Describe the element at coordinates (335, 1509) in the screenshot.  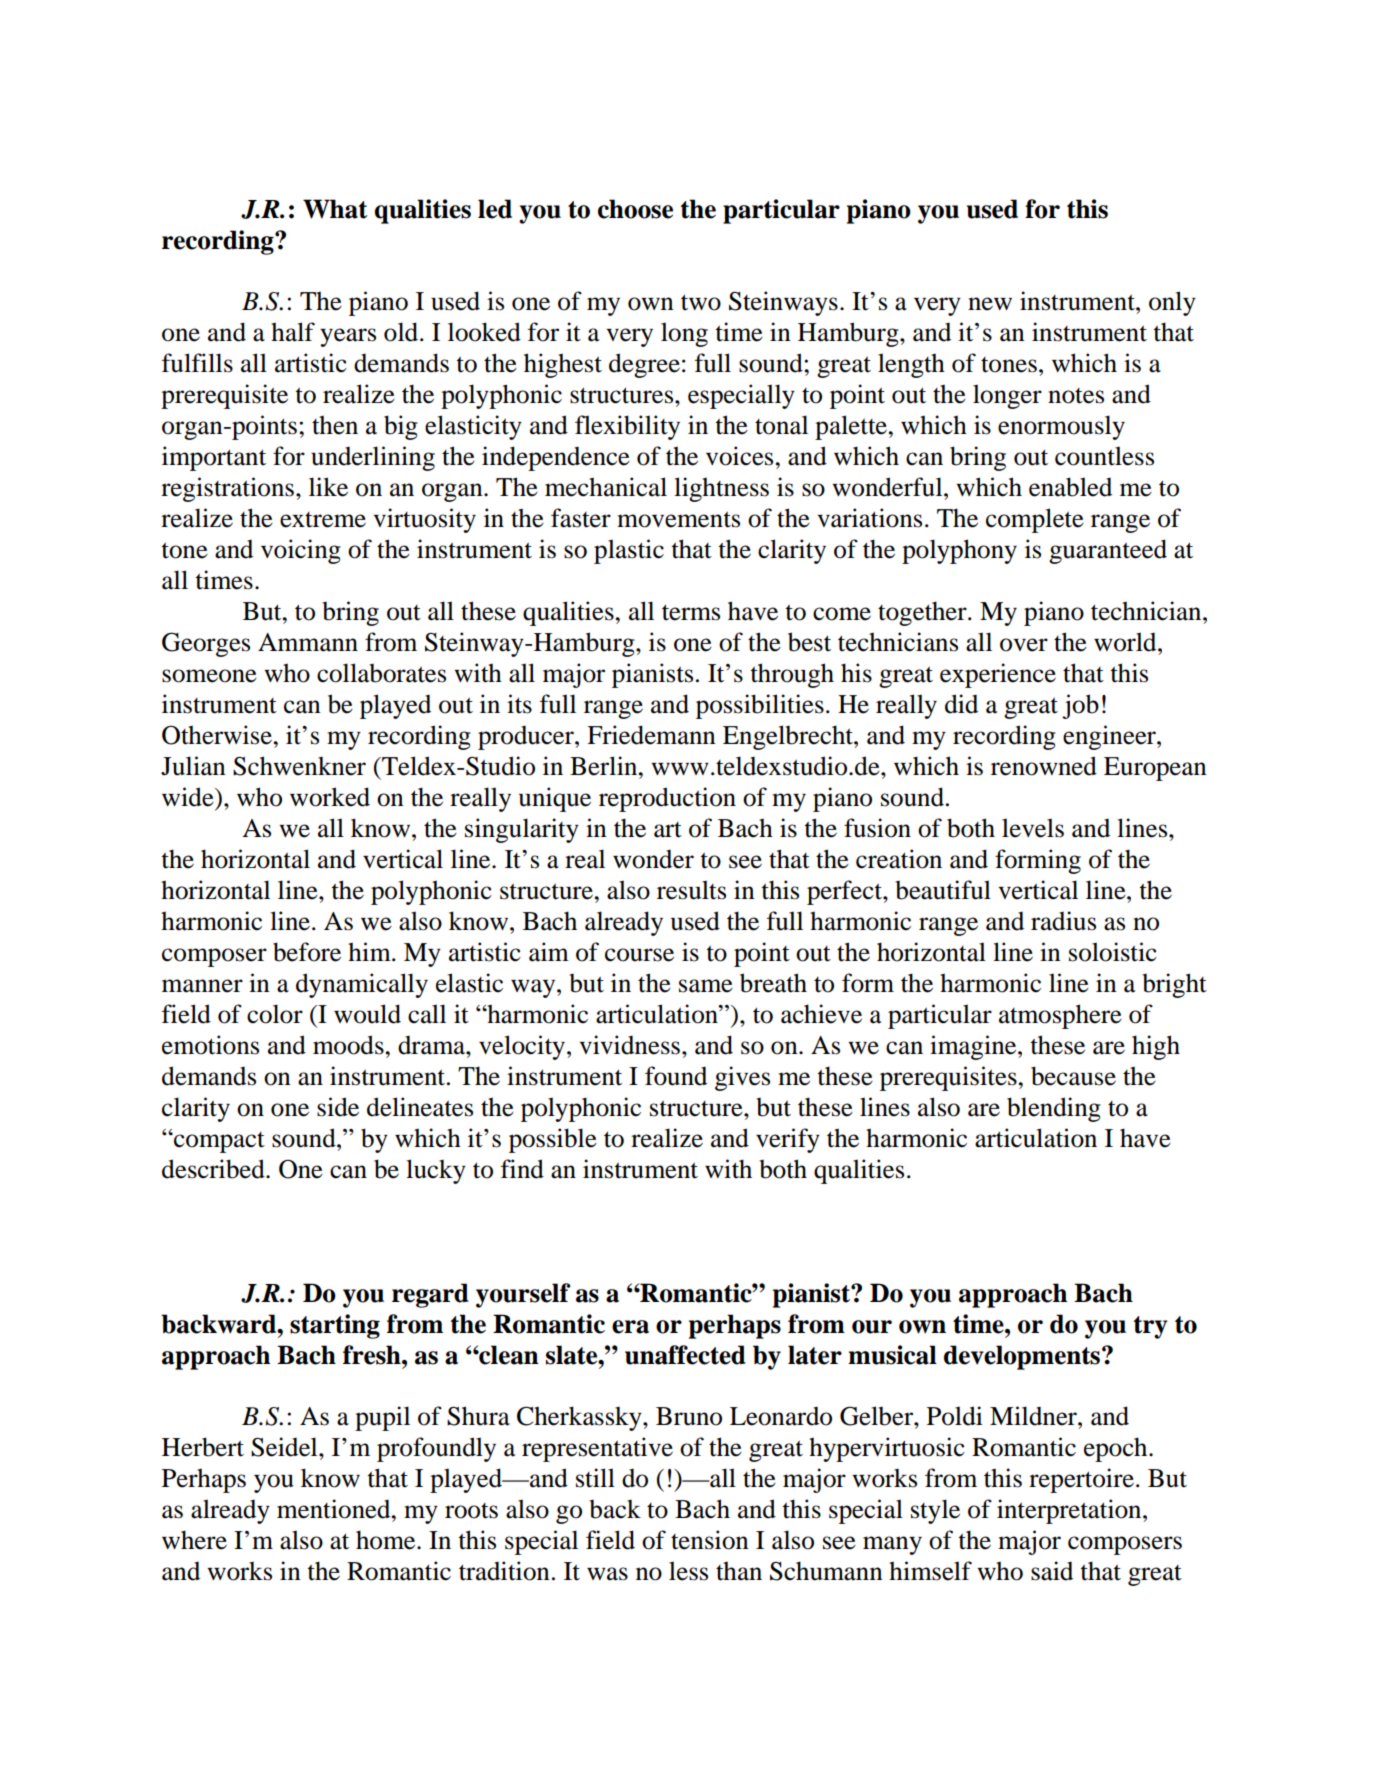
I see `mentioned` at that location.
